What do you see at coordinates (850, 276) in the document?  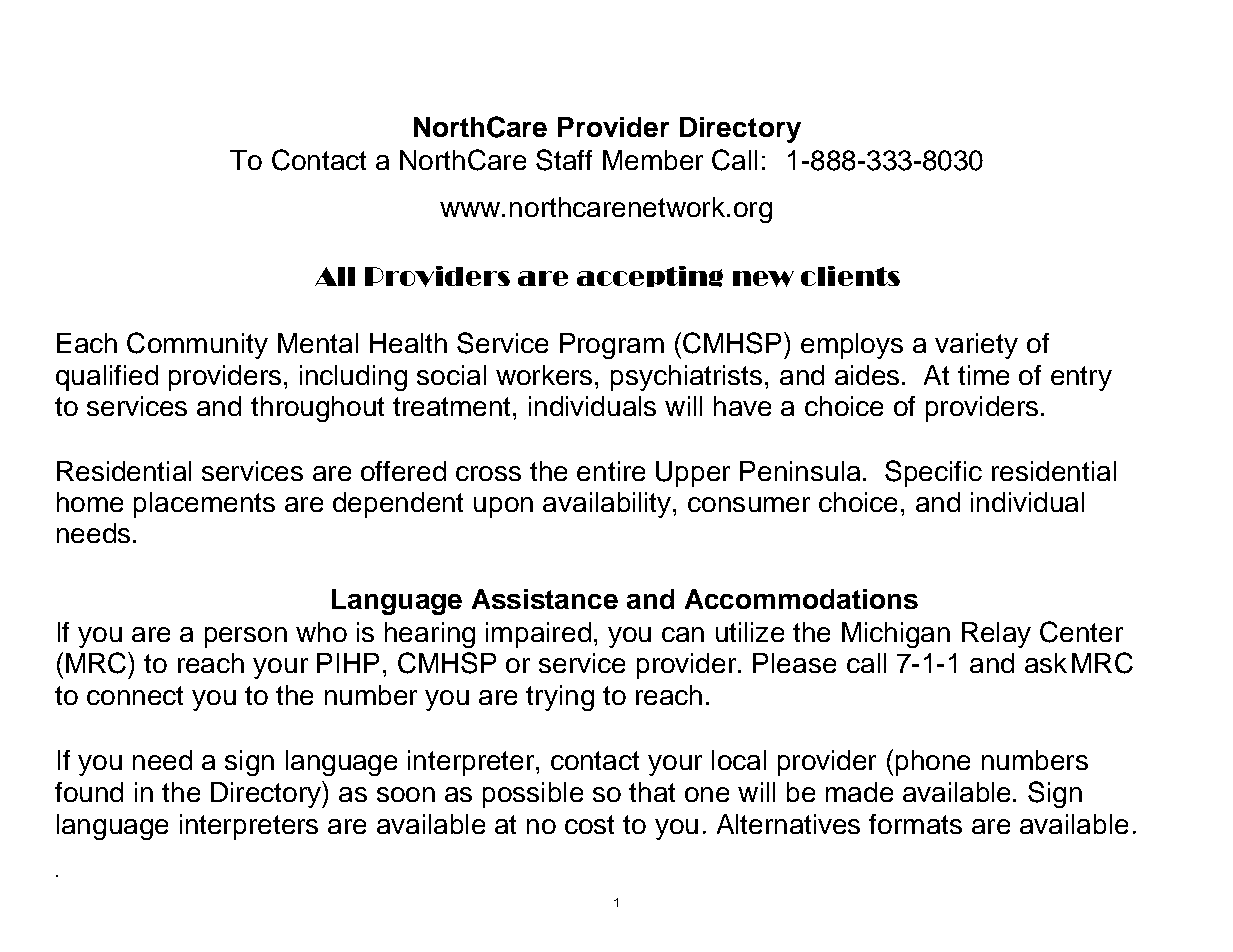 I see `clients` at bounding box center [850, 276].
